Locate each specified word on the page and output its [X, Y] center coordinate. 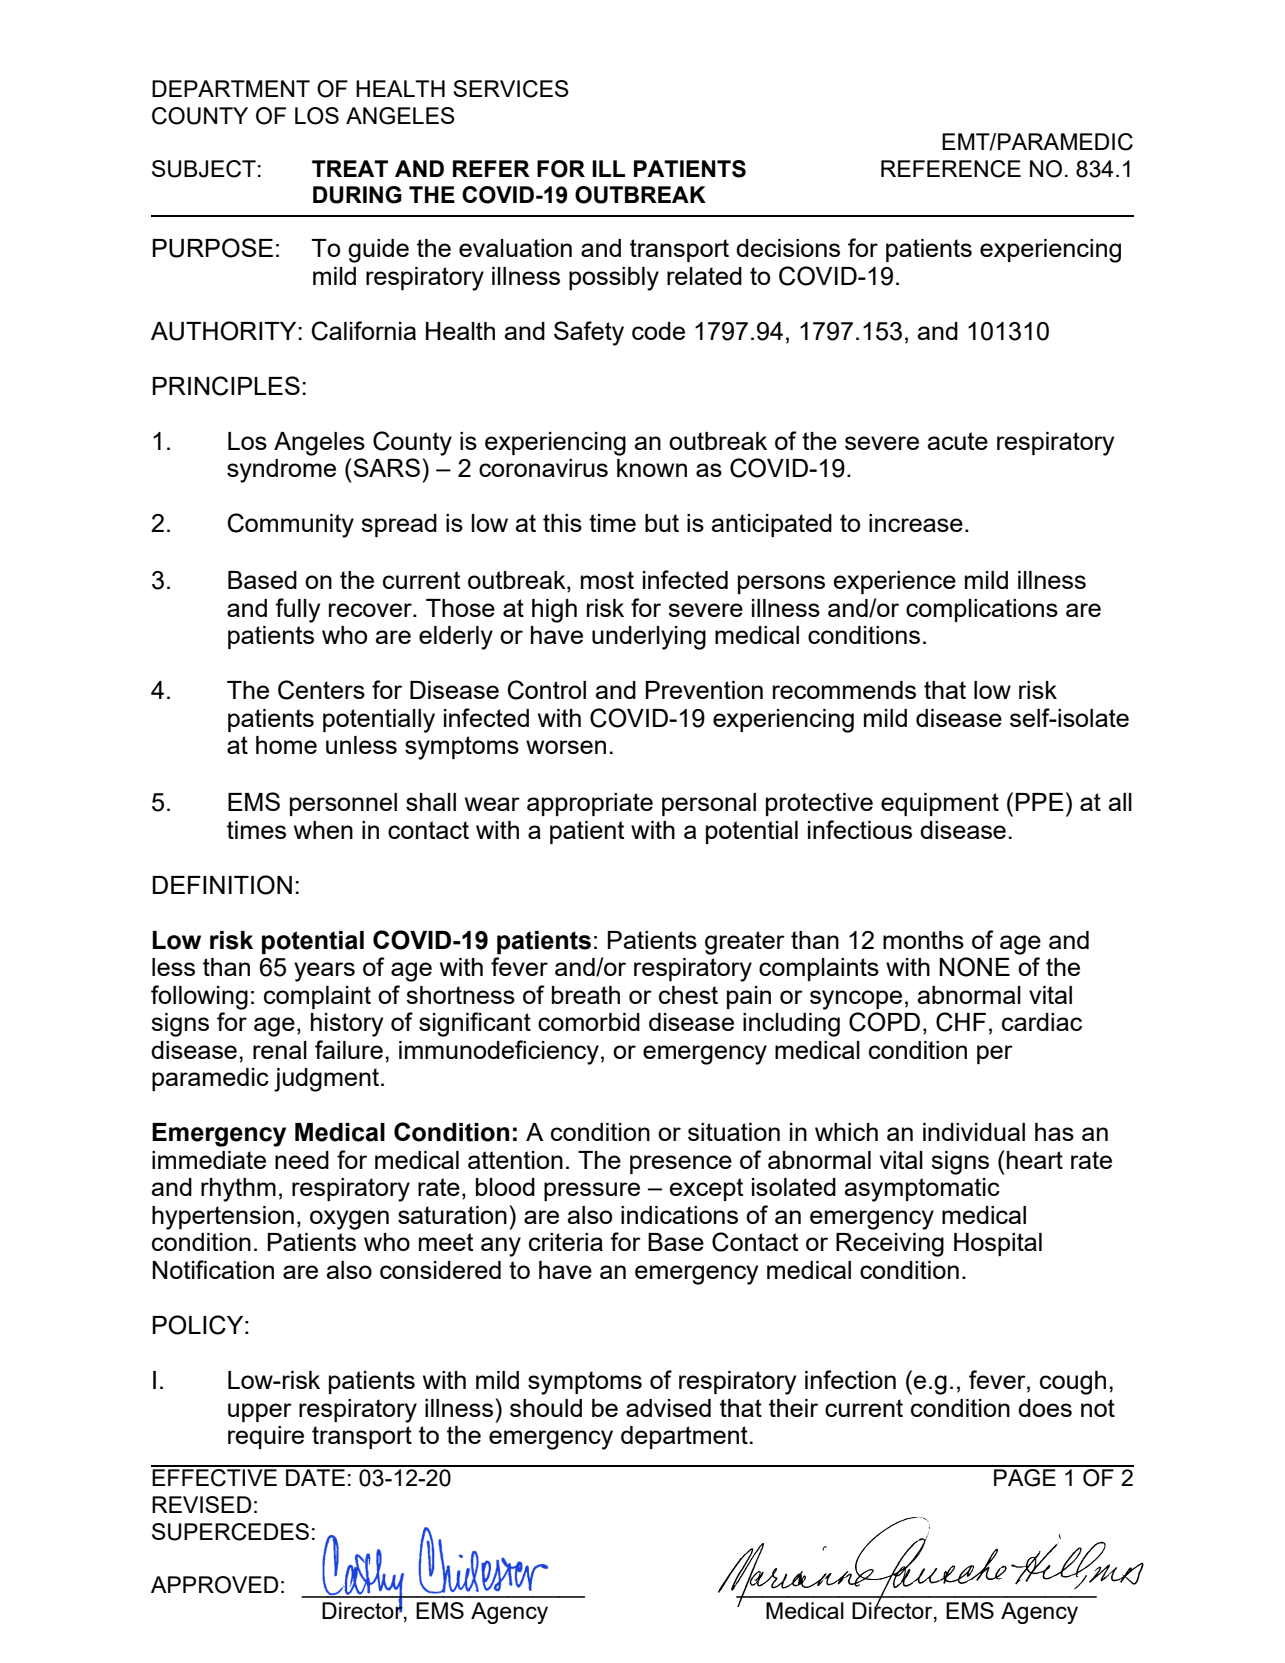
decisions [788, 248]
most [607, 580]
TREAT [350, 168]
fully [297, 610]
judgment [328, 1080]
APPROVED [214, 1585]
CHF [961, 1022]
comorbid [589, 1022]
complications [982, 610]
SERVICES [511, 89]
